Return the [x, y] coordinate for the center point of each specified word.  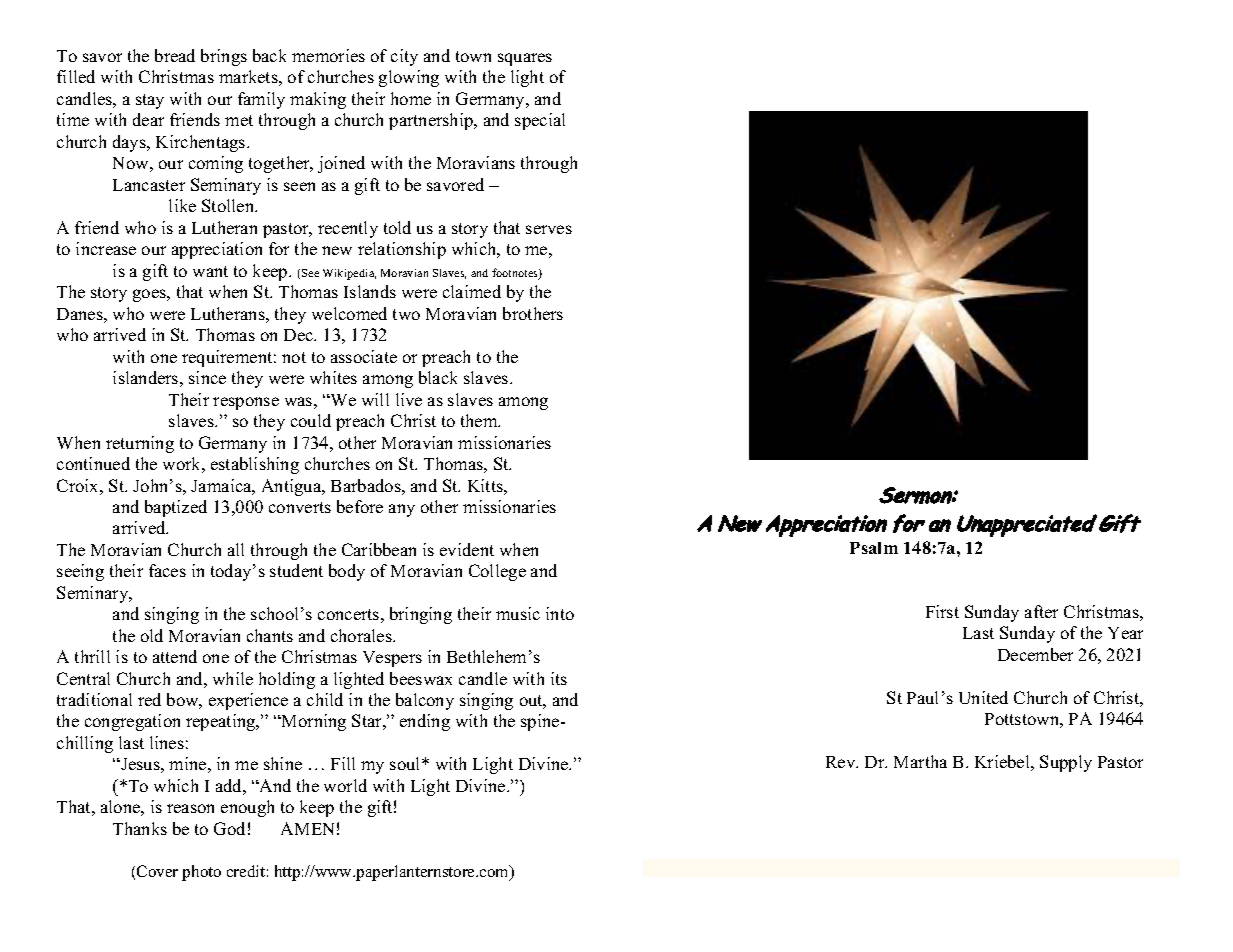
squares [525, 59]
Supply [1066, 763]
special [540, 121]
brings [224, 57]
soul [406, 763]
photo [201, 873]
